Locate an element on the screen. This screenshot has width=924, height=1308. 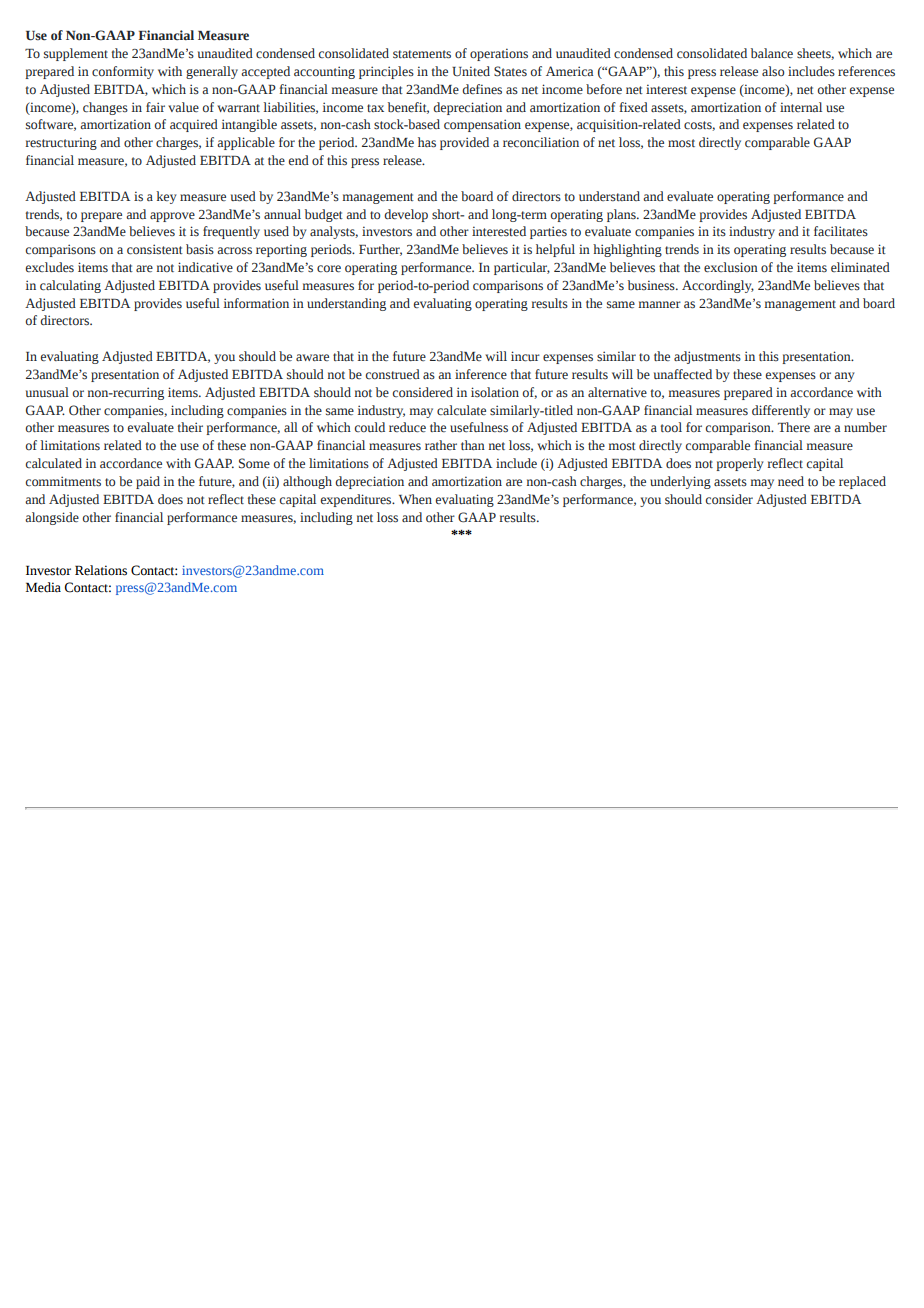
consistent is located at coordinates (155, 249).
